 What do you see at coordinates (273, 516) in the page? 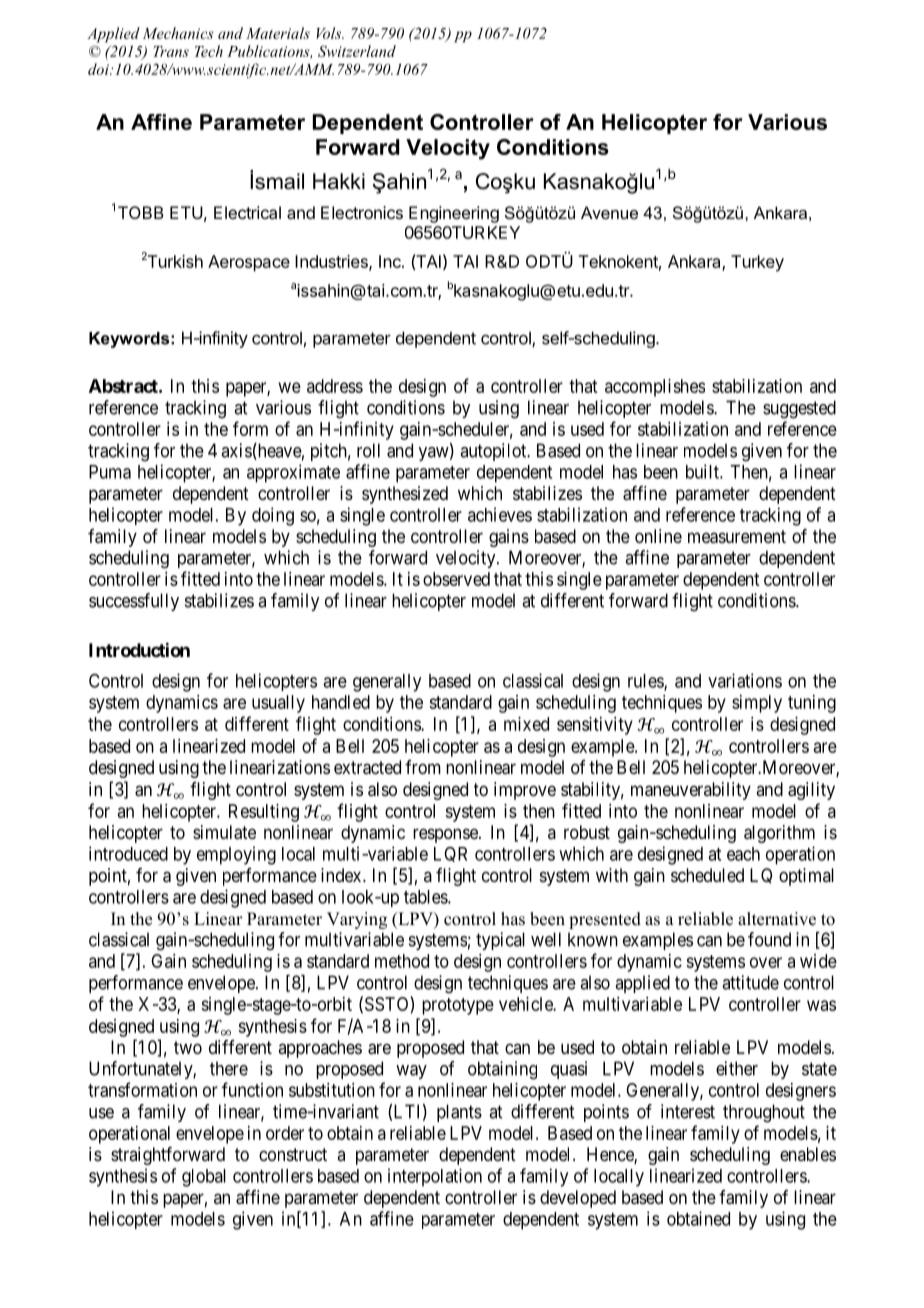
I see `doing` at bounding box center [273, 516].
